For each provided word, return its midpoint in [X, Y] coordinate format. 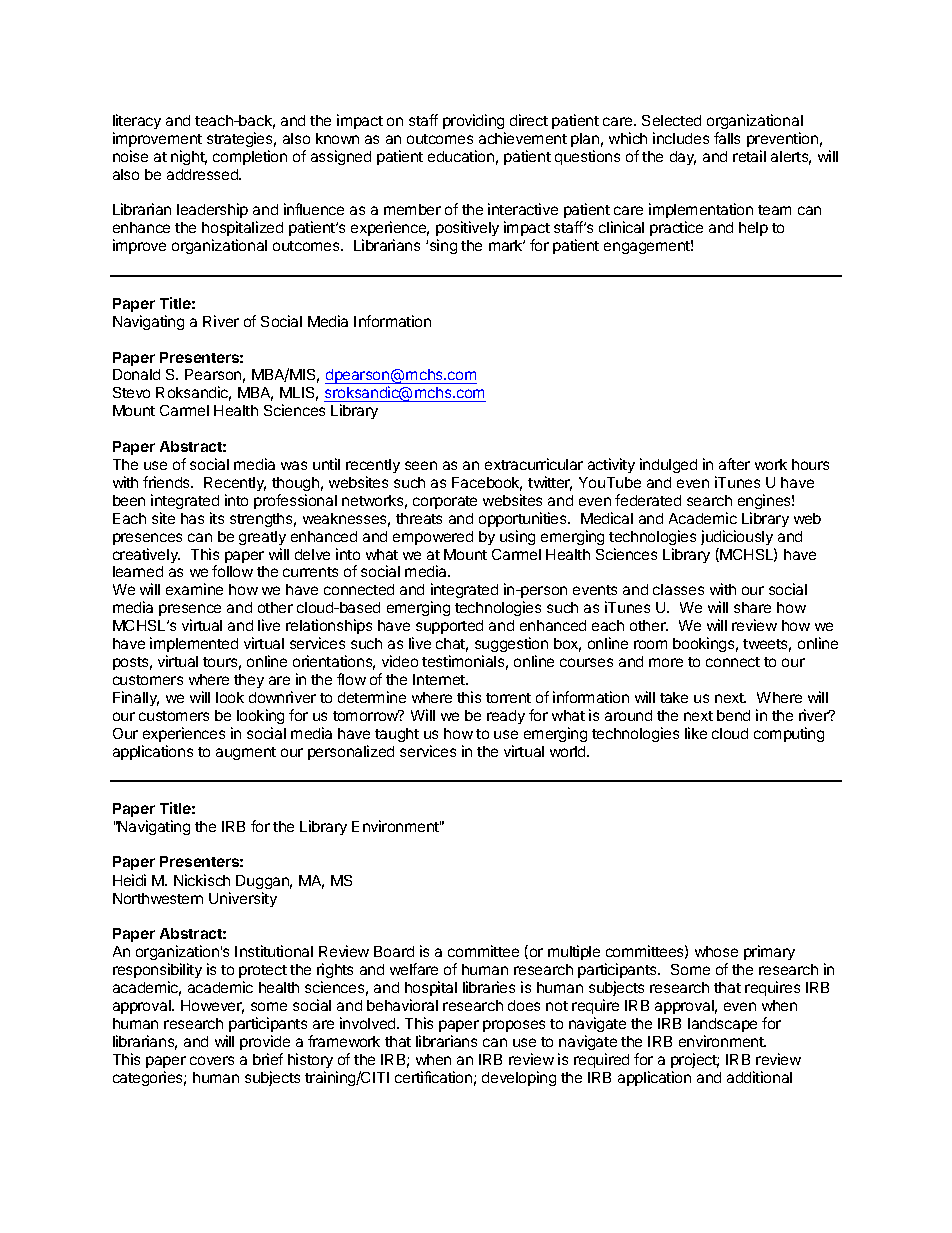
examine [194, 589]
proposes [514, 1026]
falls [727, 138]
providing [473, 121]
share [752, 607]
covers [212, 1060]
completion [250, 157]
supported [449, 627]
